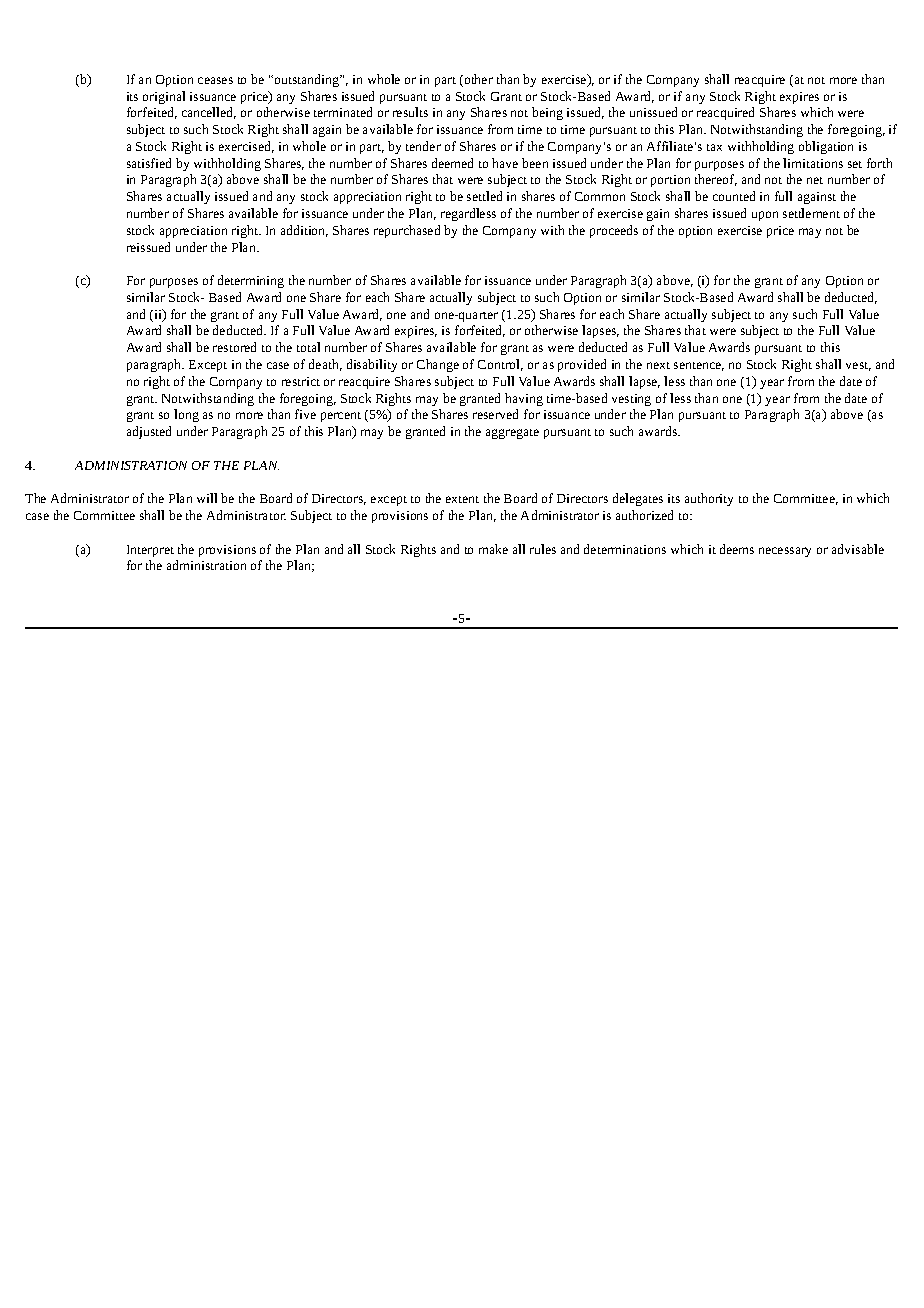 Image resolution: width=924 pixels, height=1308 pixels. What do you see at coordinates (815, 180) in the screenshot?
I see `net` at bounding box center [815, 180].
